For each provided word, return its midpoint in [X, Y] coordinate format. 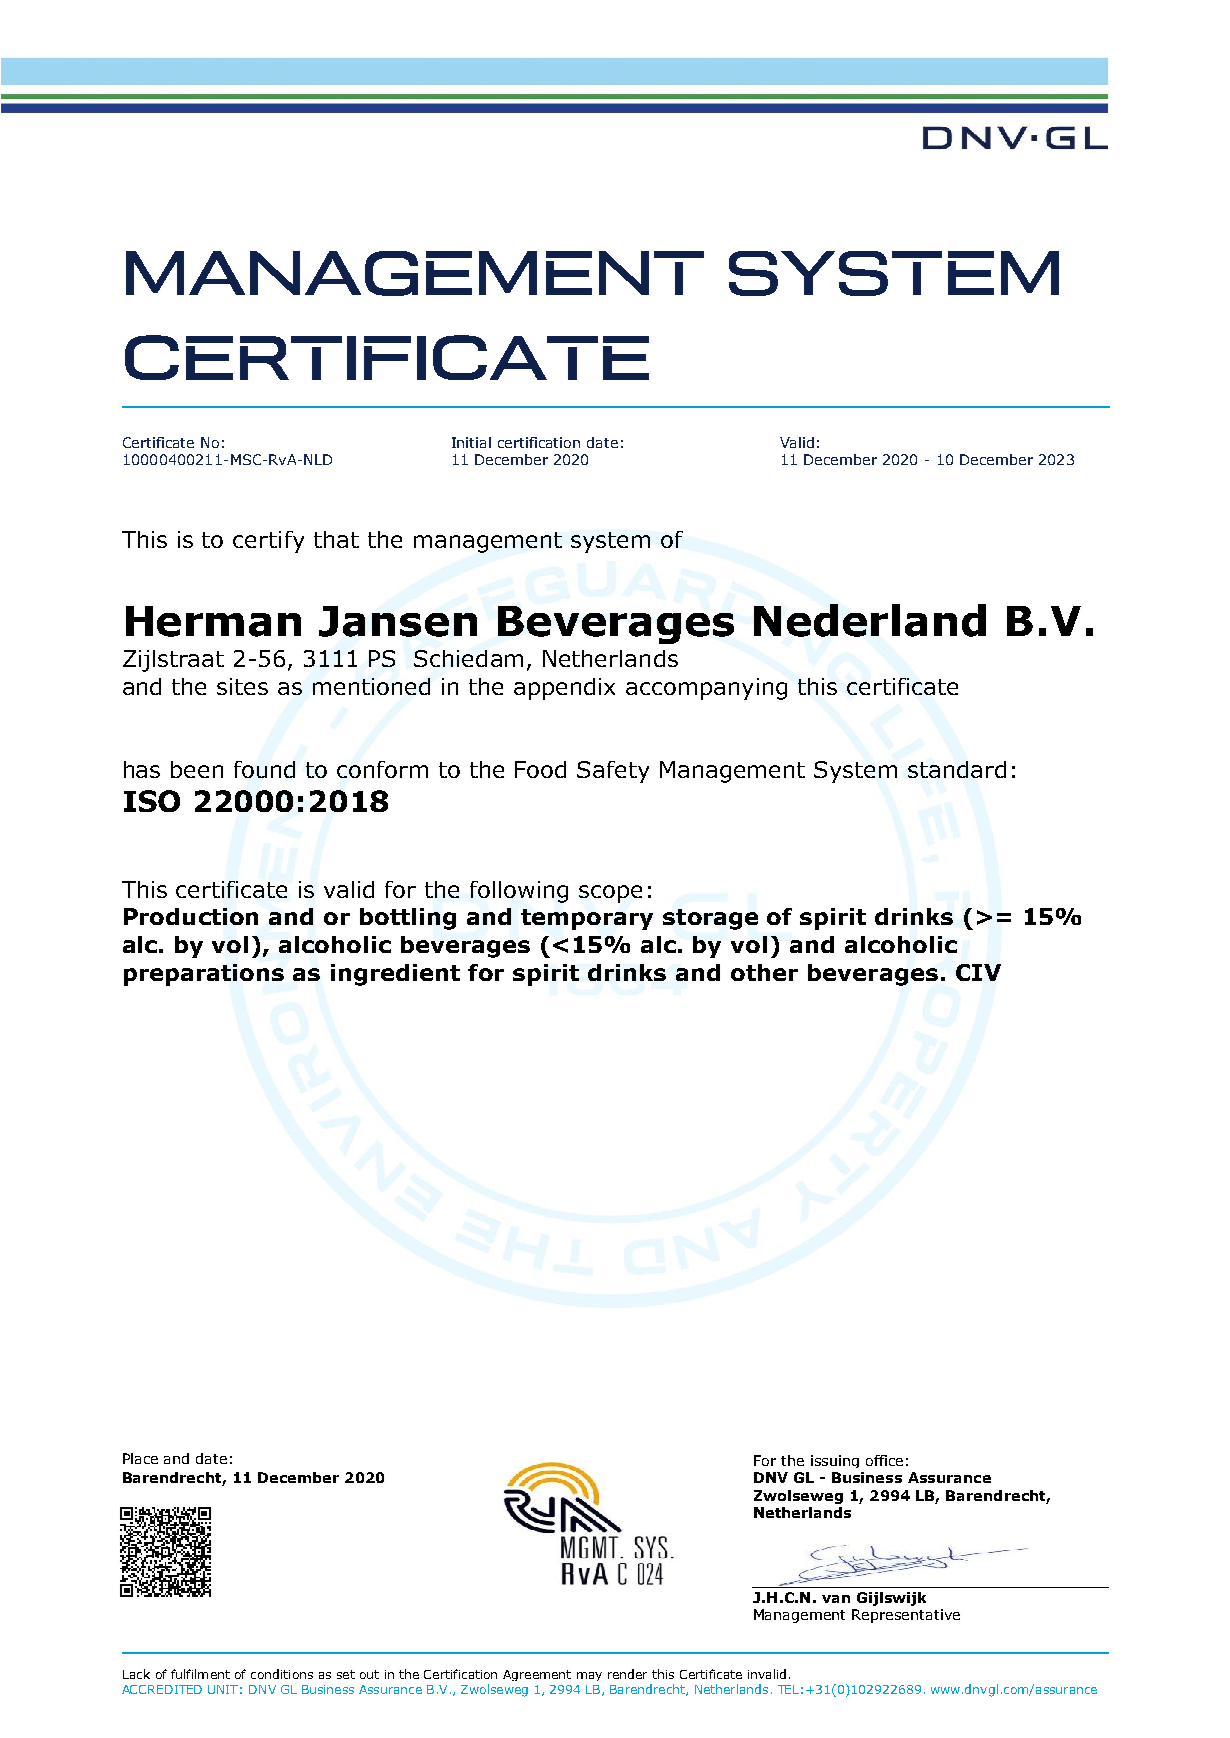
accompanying [706, 689]
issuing [835, 1461]
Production [191, 916]
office [884, 1460]
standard [957, 769]
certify [268, 542]
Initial [471, 442]
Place [140, 1458]
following [519, 892]
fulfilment [200, 1674]
